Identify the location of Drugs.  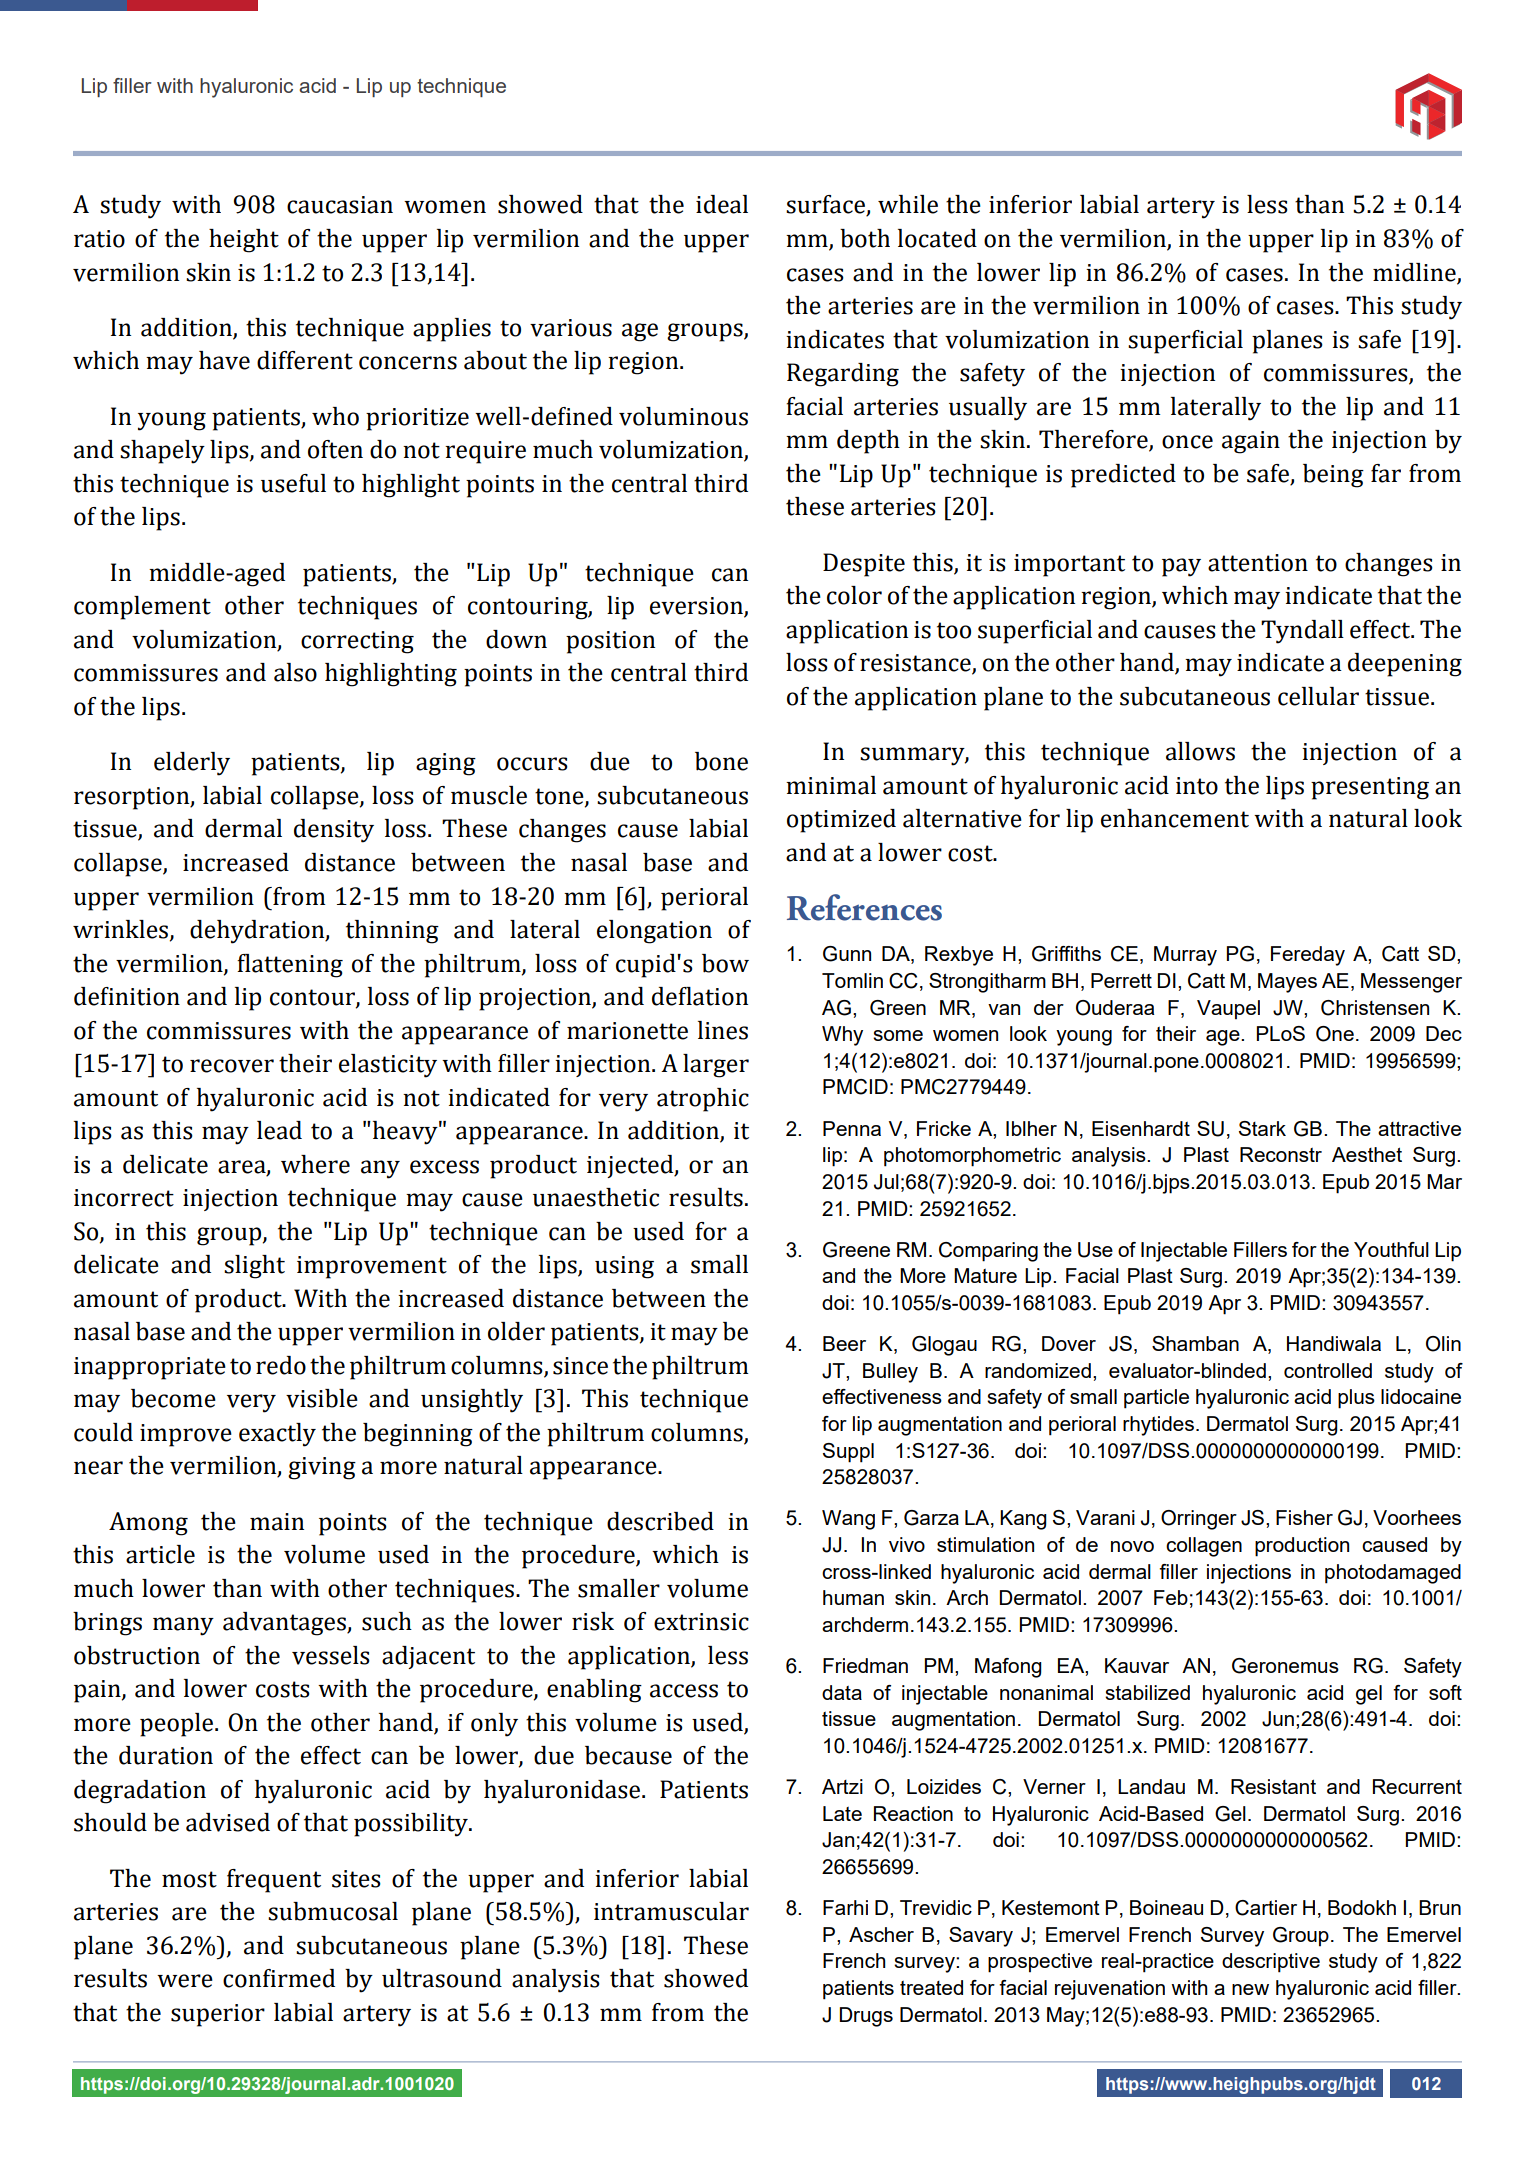
(866, 2017).
